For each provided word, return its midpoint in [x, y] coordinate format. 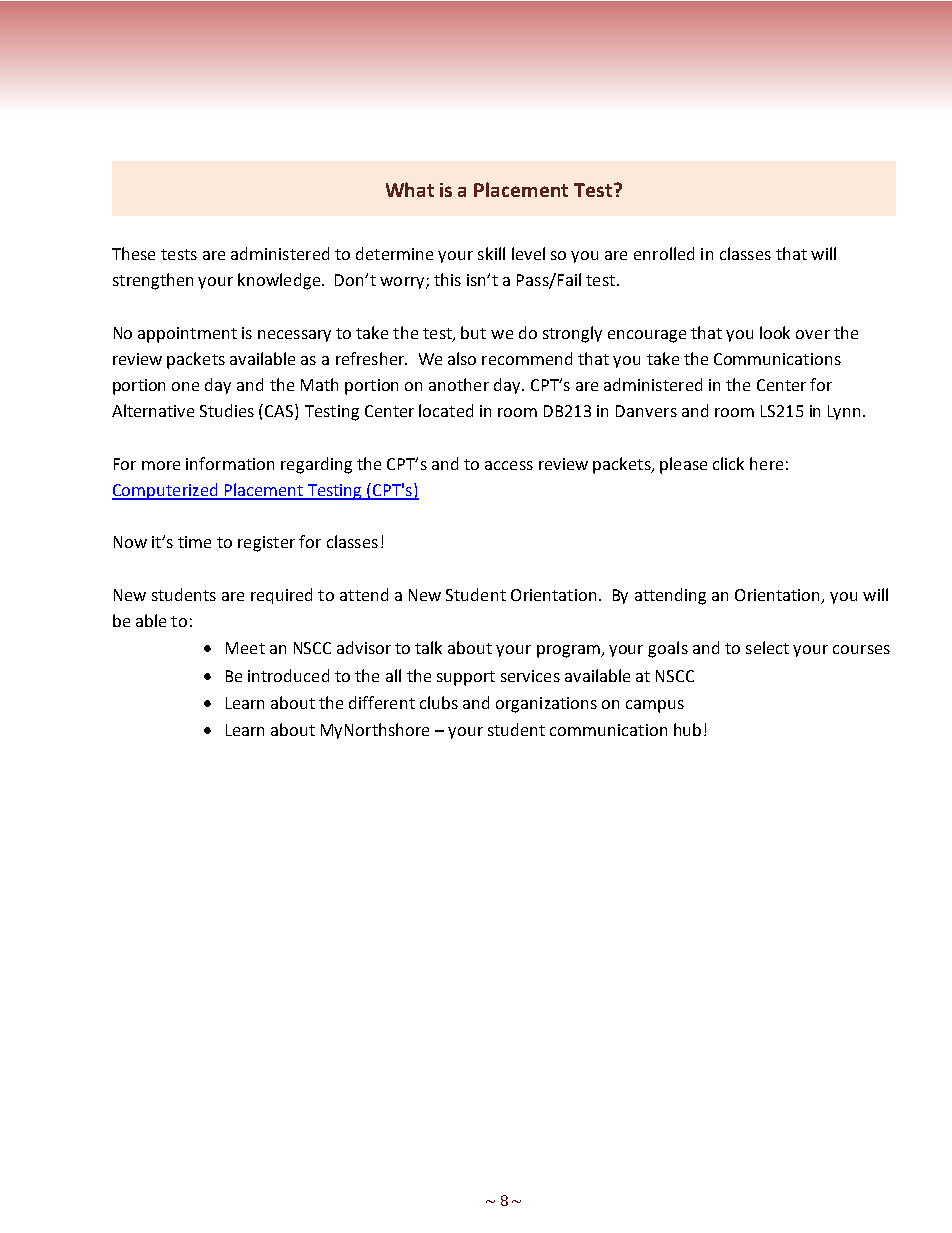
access [509, 465]
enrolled [664, 253]
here [766, 463]
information [230, 463]
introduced [288, 675]
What [410, 189]
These [133, 253]
